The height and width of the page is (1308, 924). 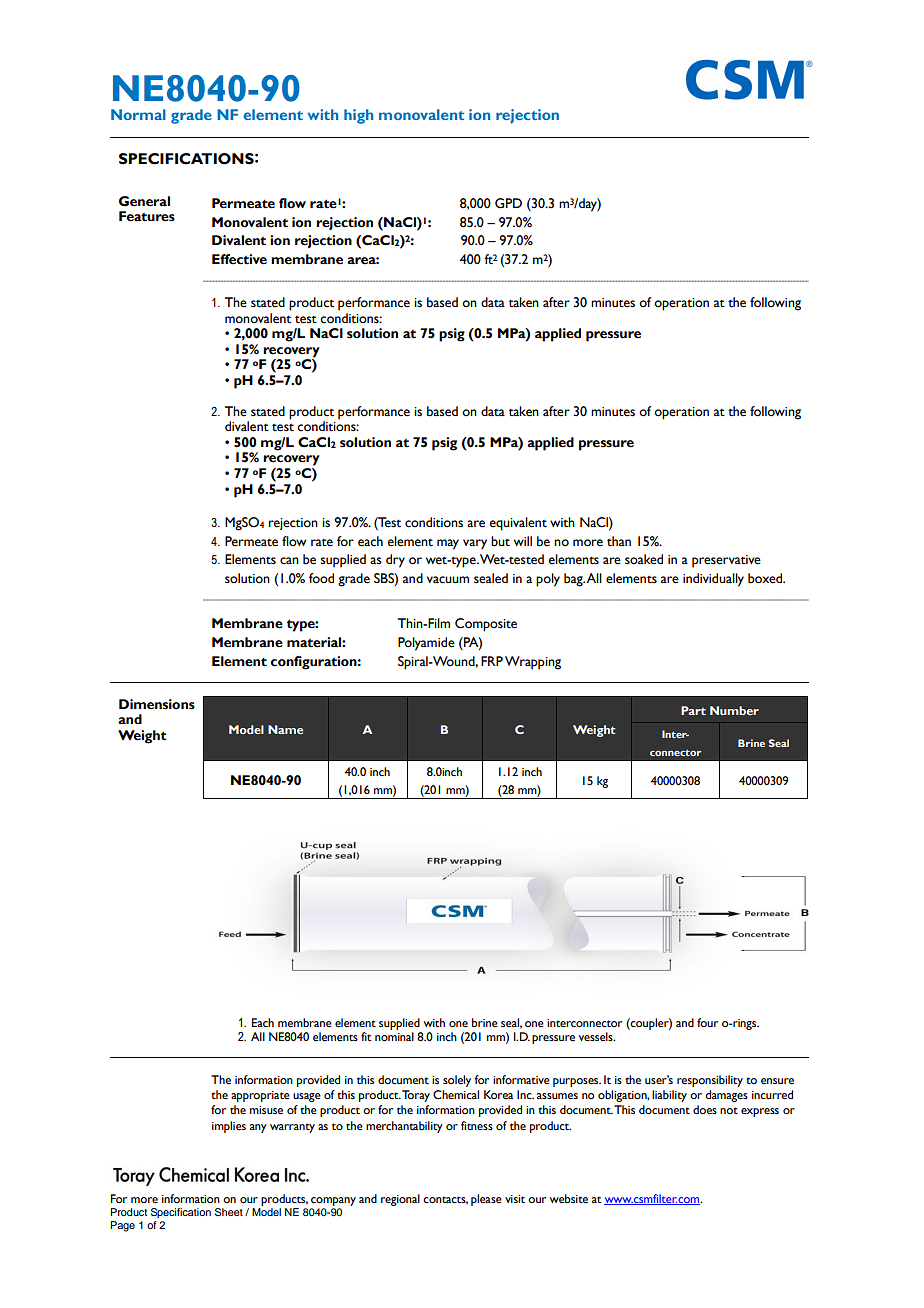 I want to click on high, so click(x=358, y=116).
